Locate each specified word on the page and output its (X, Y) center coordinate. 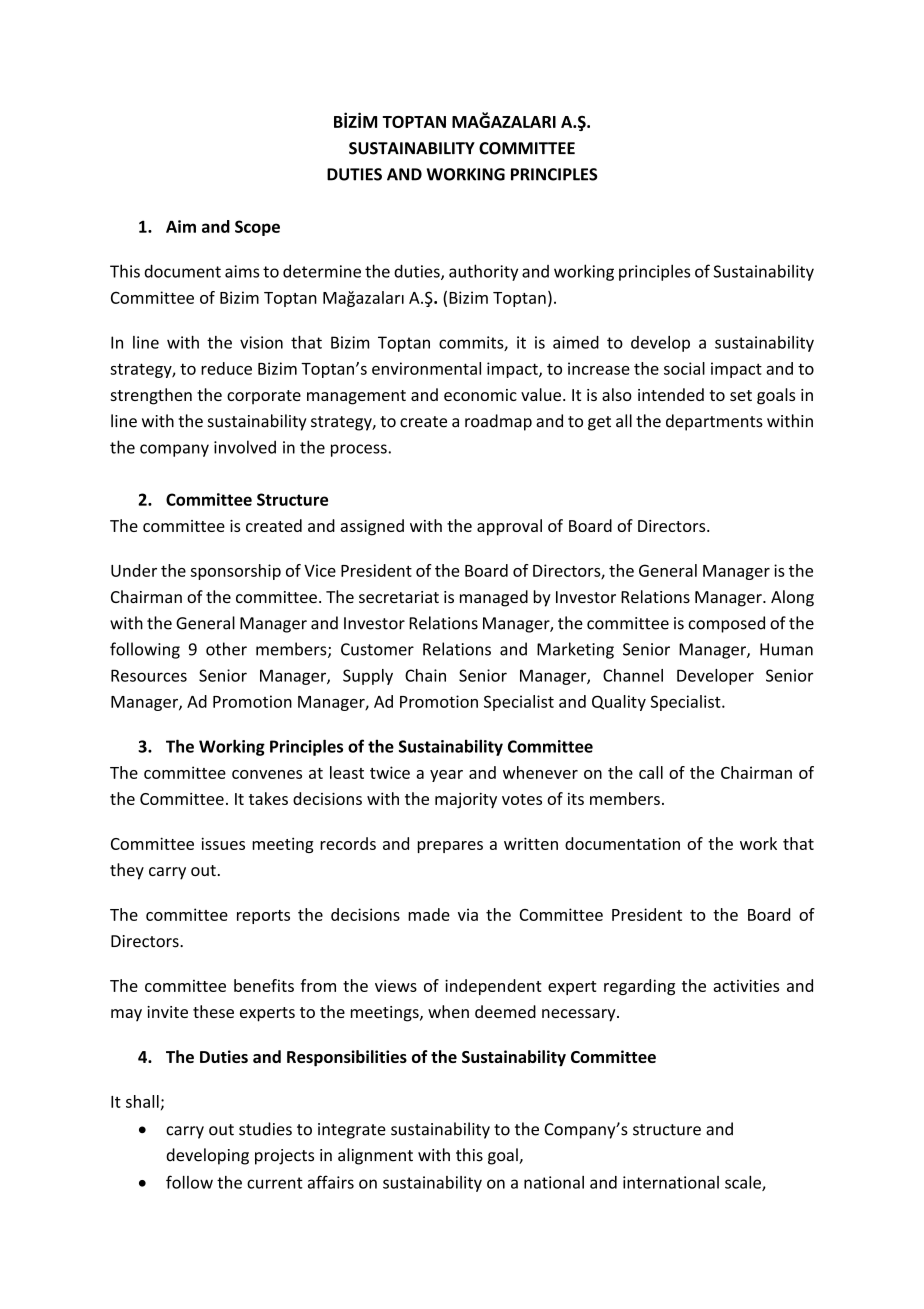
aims (242, 271)
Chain (425, 675)
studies (265, 1129)
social (684, 368)
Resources (149, 675)
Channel (633, 675)
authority (483, 272)
